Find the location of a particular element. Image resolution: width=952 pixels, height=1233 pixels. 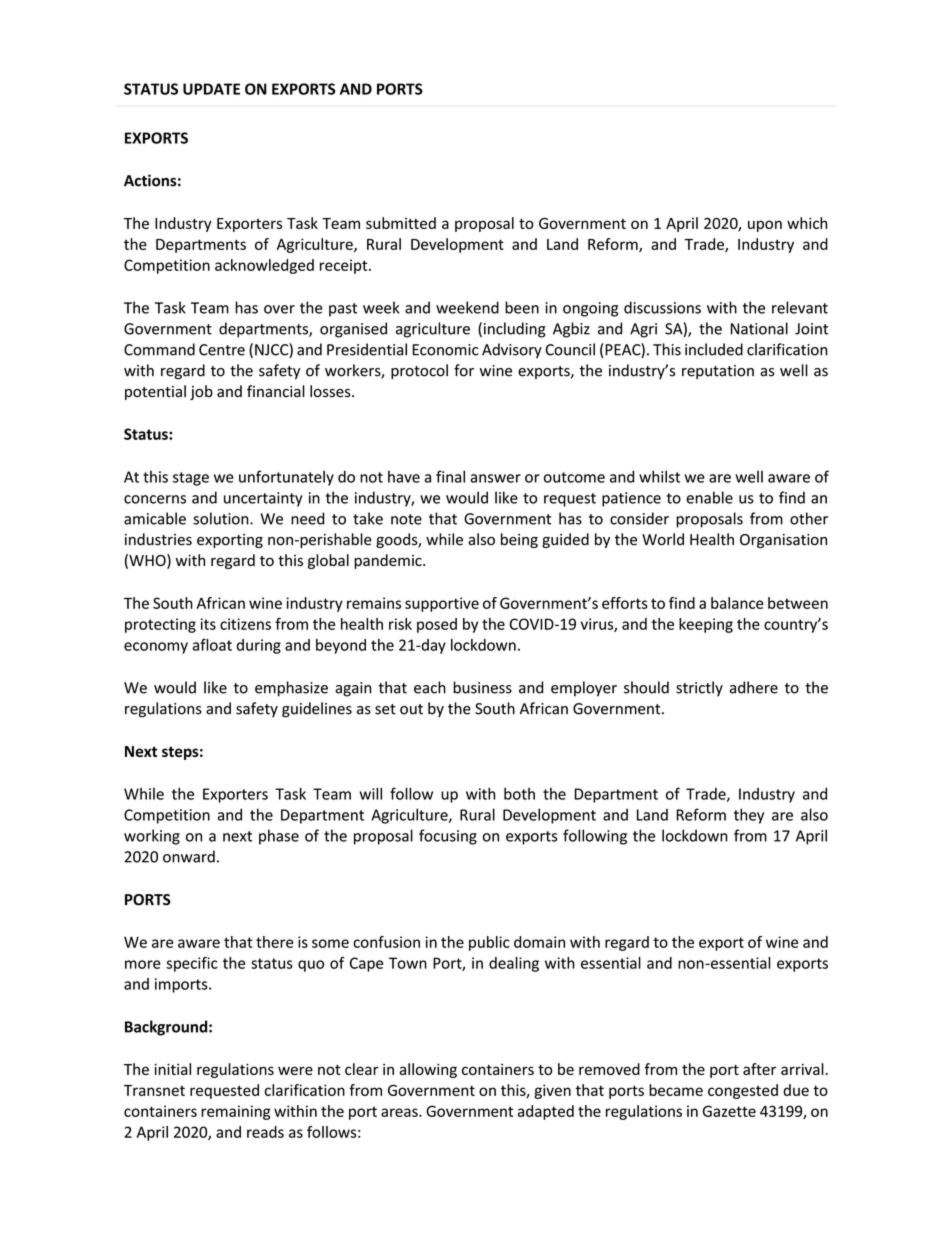

both is located at coordinates (519, 794).
